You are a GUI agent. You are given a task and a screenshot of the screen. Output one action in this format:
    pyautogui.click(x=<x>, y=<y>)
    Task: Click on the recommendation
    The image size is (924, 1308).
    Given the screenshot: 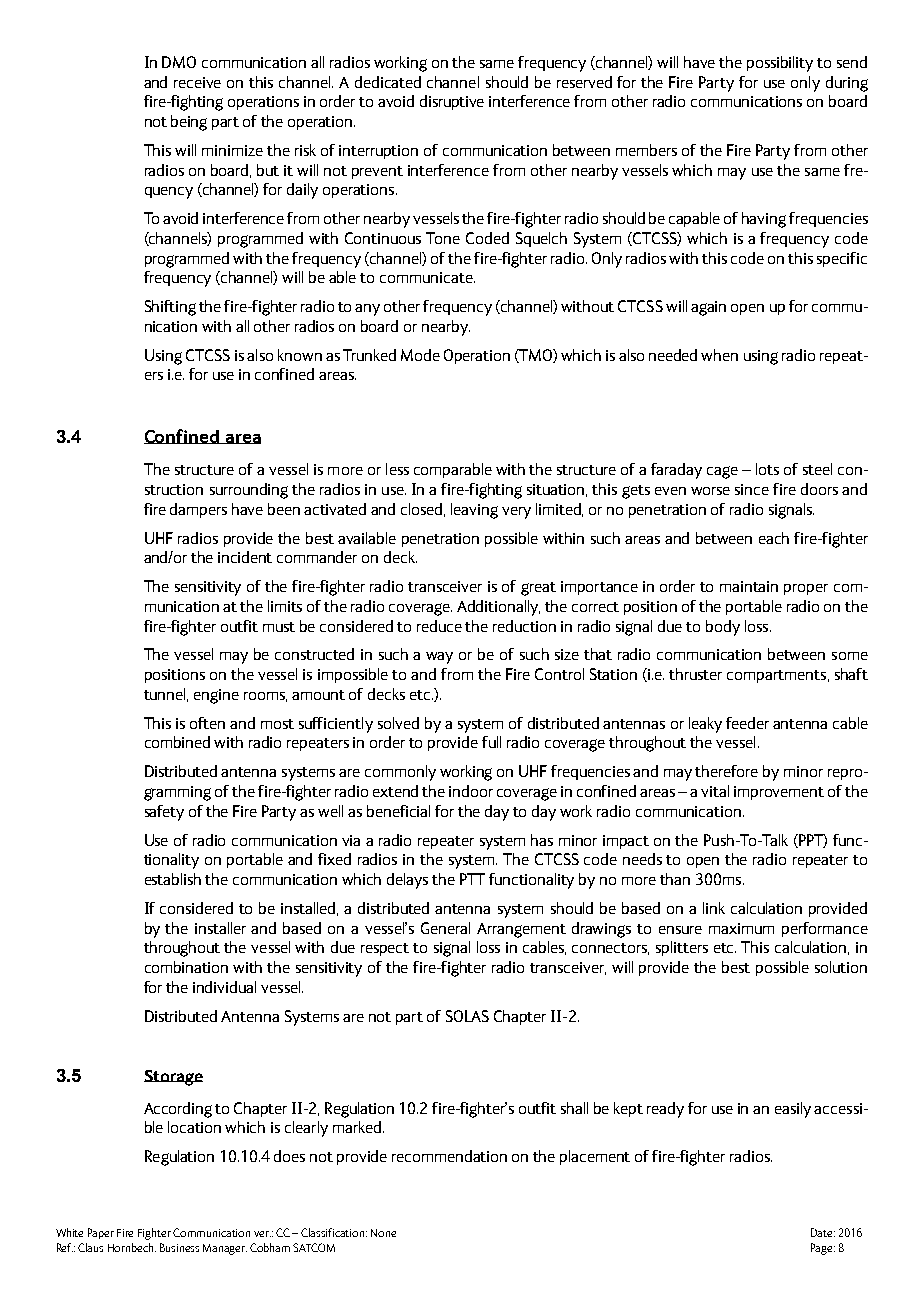 What is the action you would take?
    pyautogui.click(x=449, y=1156)
